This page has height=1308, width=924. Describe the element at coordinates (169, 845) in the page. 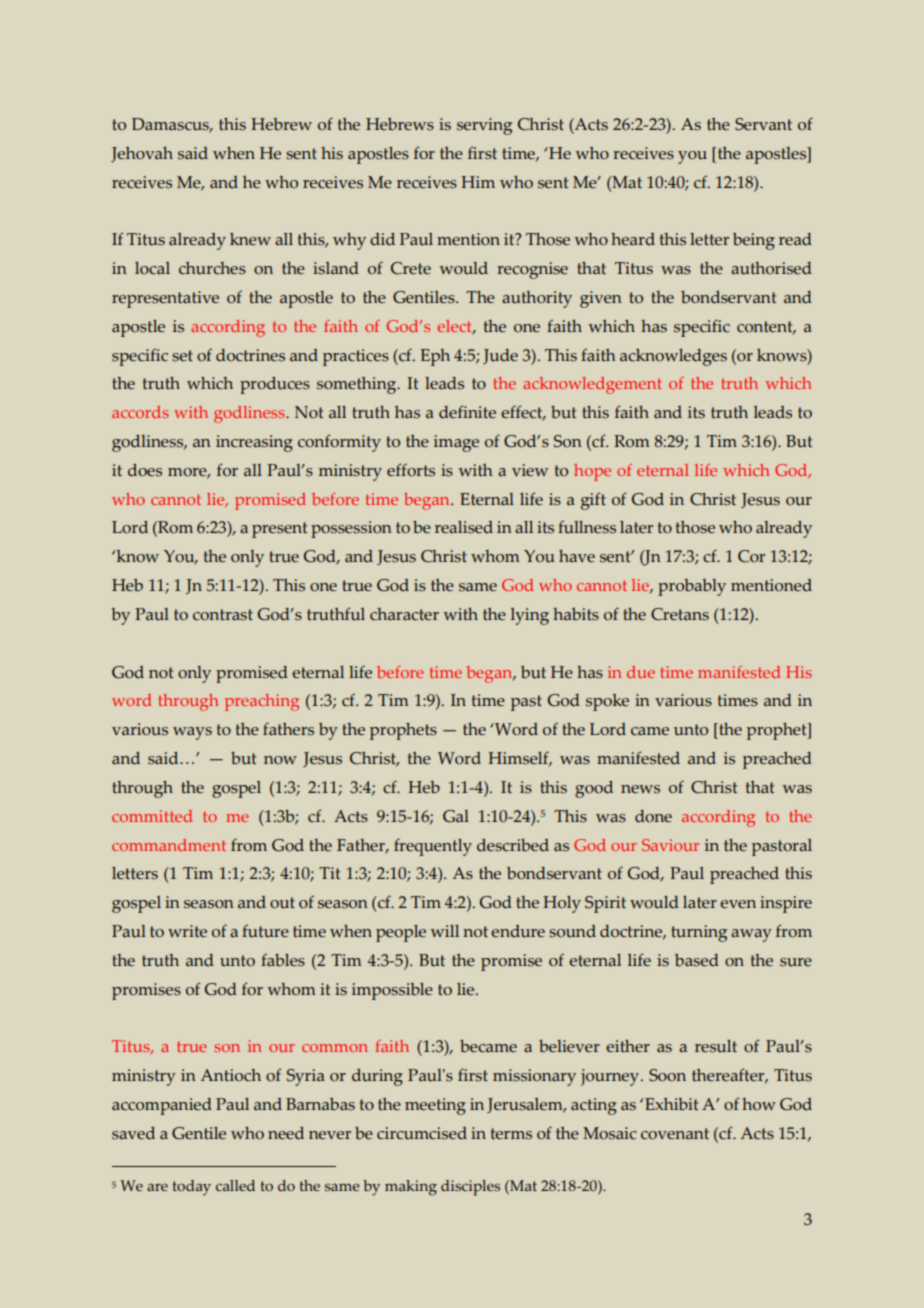

I see `commandment` at that location.
